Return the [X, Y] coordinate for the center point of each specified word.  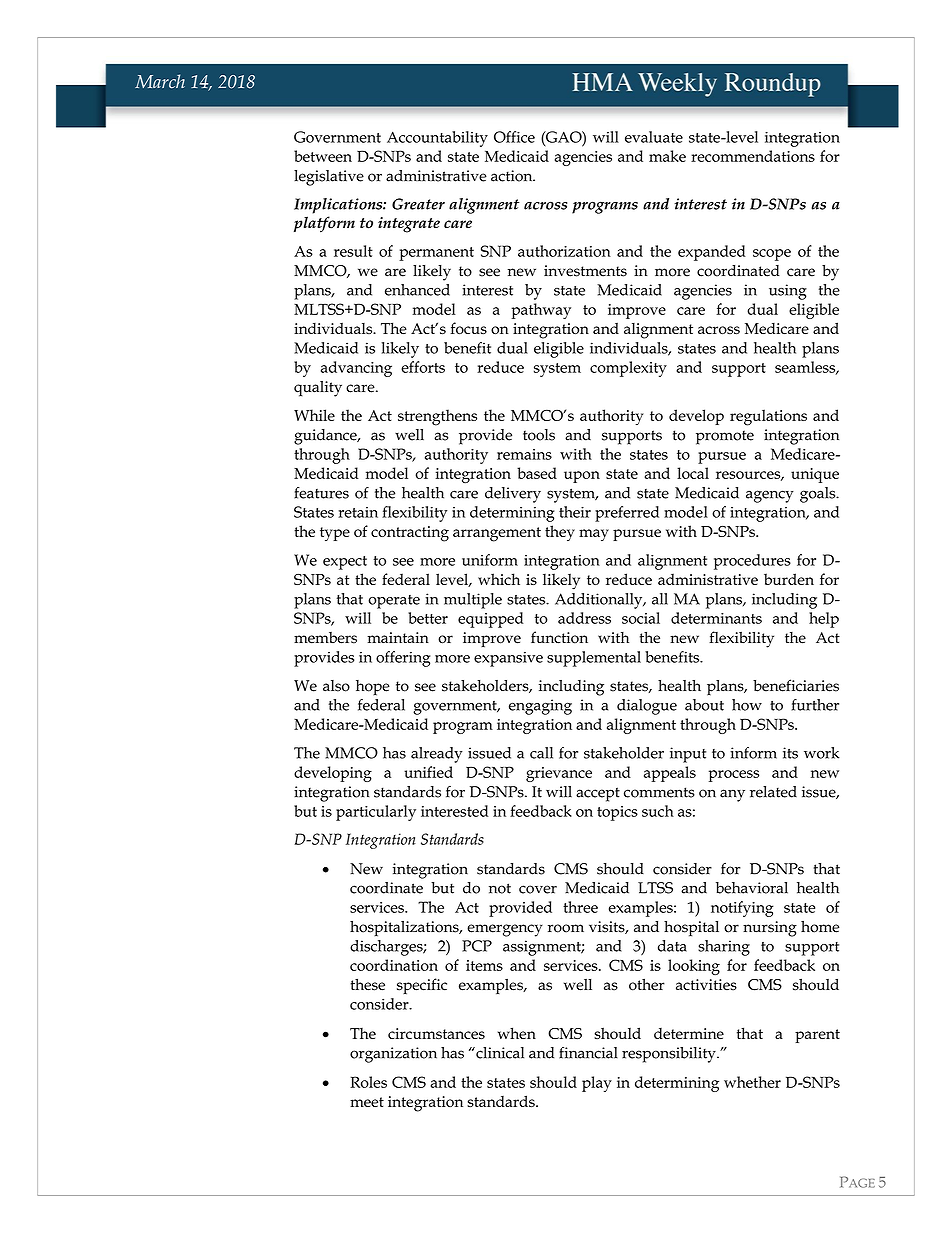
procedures [752, 562]
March [160, 81]
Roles [368, 1082]
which [499, 579]
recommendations [753, 156]
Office [514, 137]
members [325, 638]
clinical [499, 1053]
